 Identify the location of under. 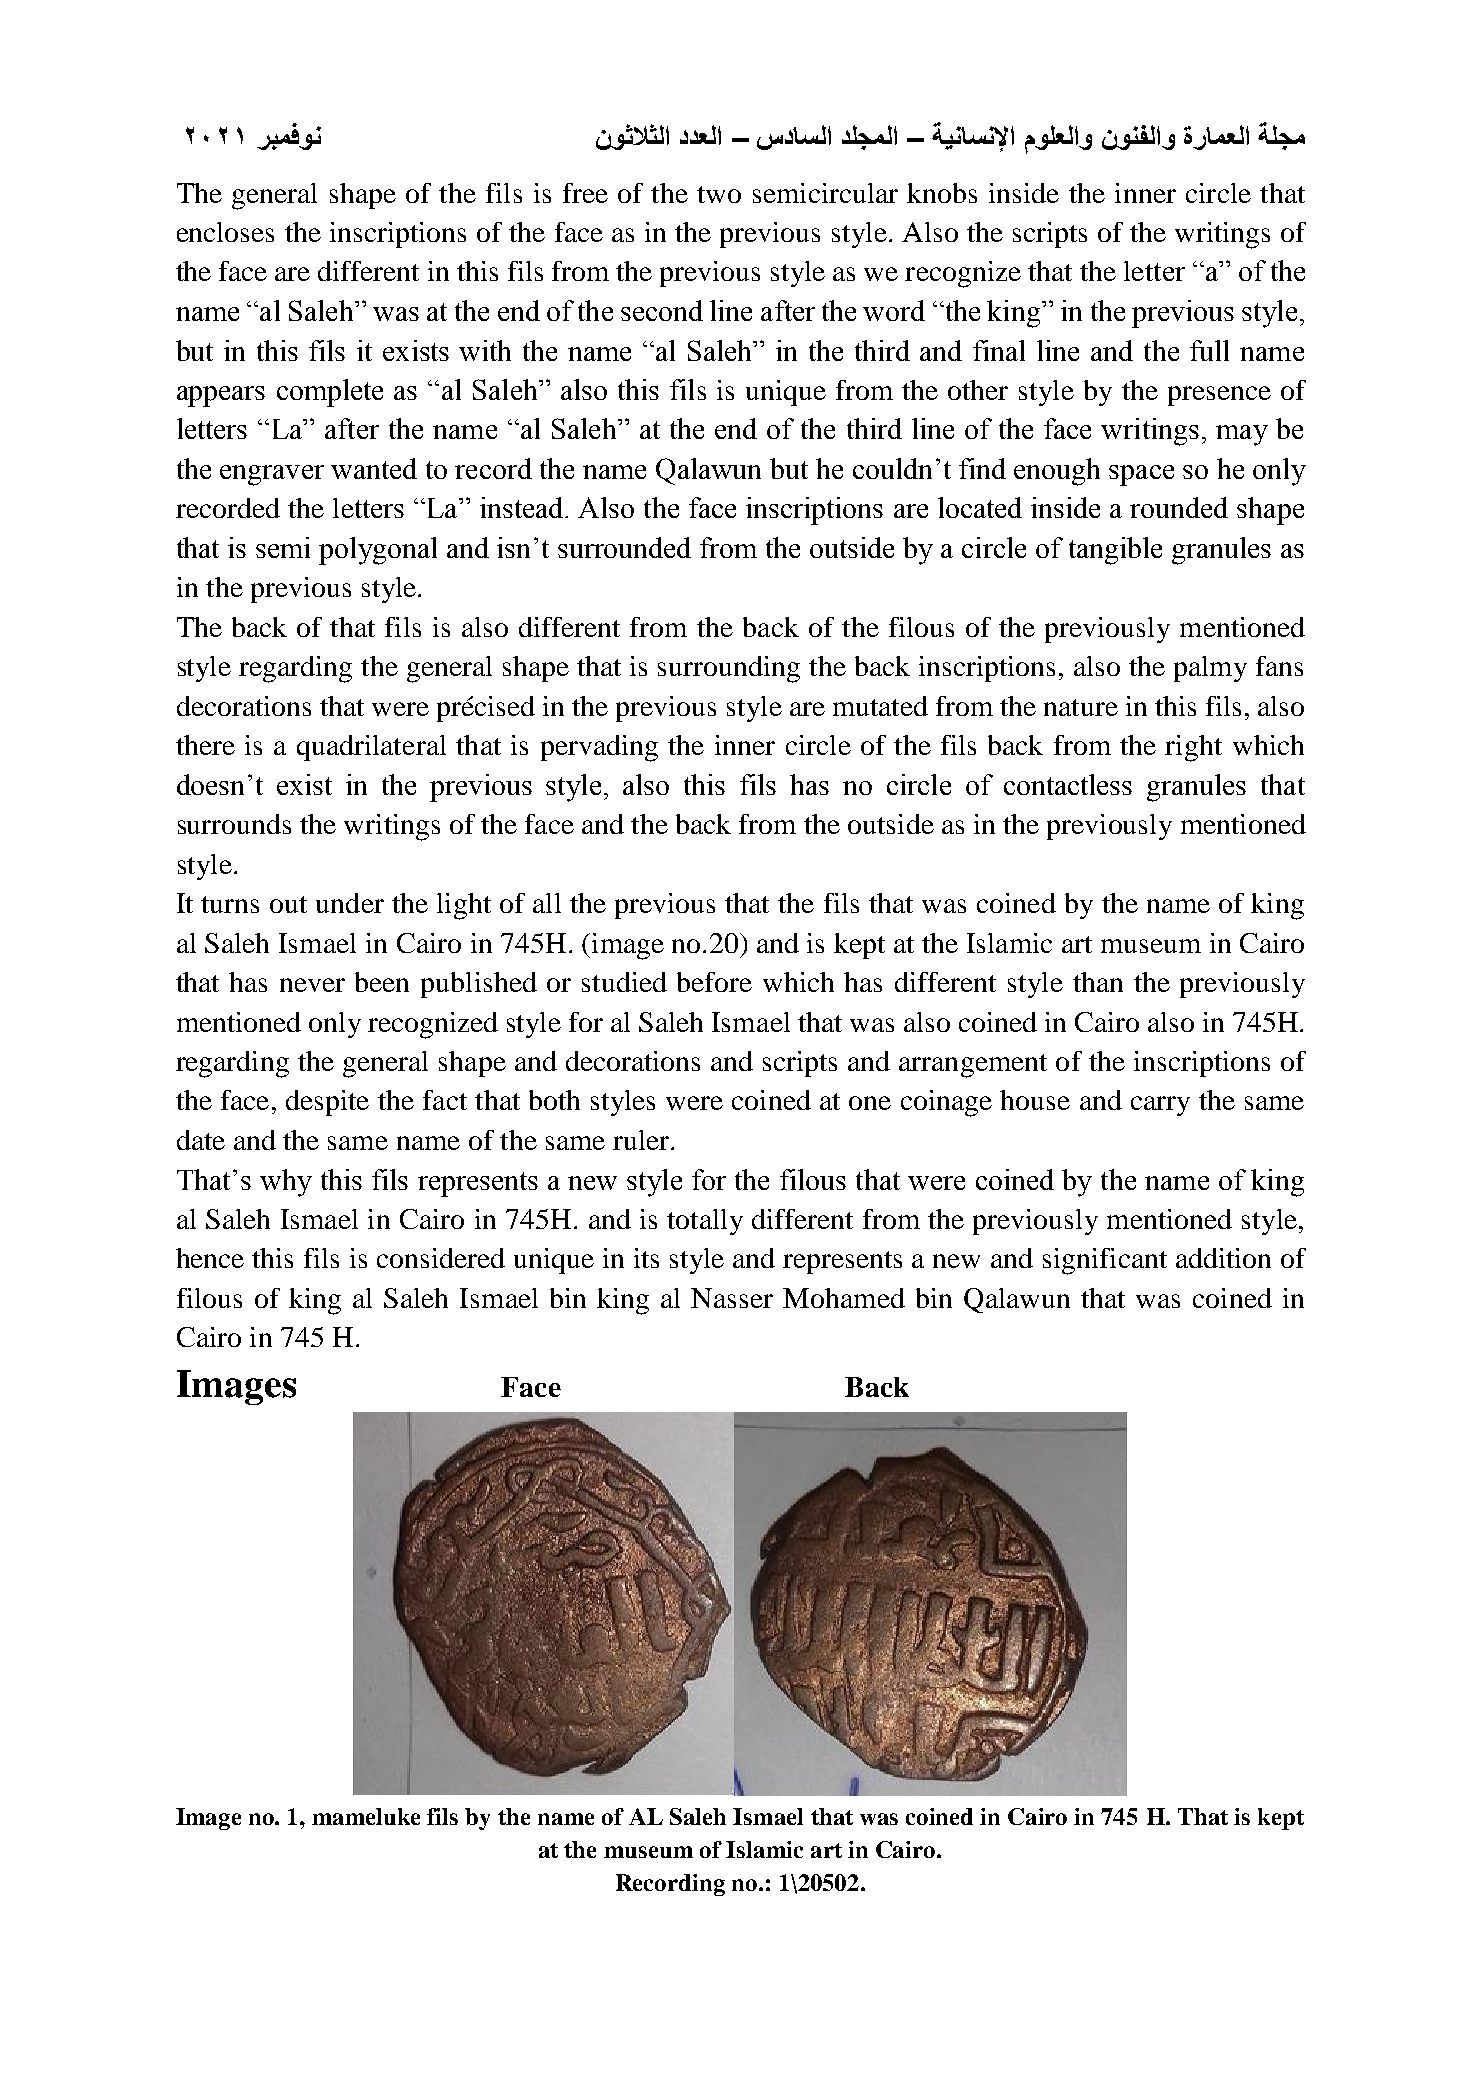
(350, 903).
